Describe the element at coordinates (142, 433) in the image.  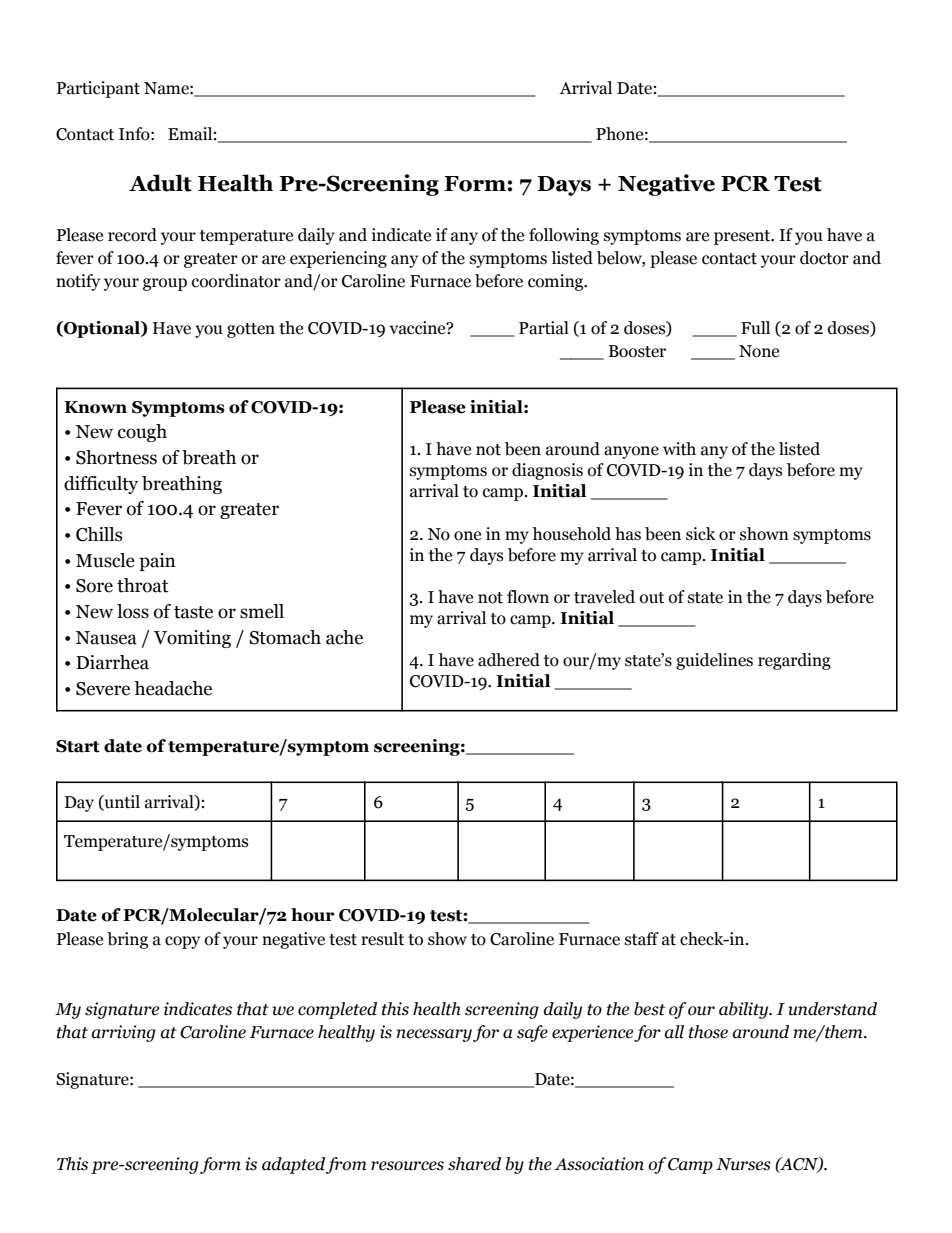
I see `cough` at that location.
